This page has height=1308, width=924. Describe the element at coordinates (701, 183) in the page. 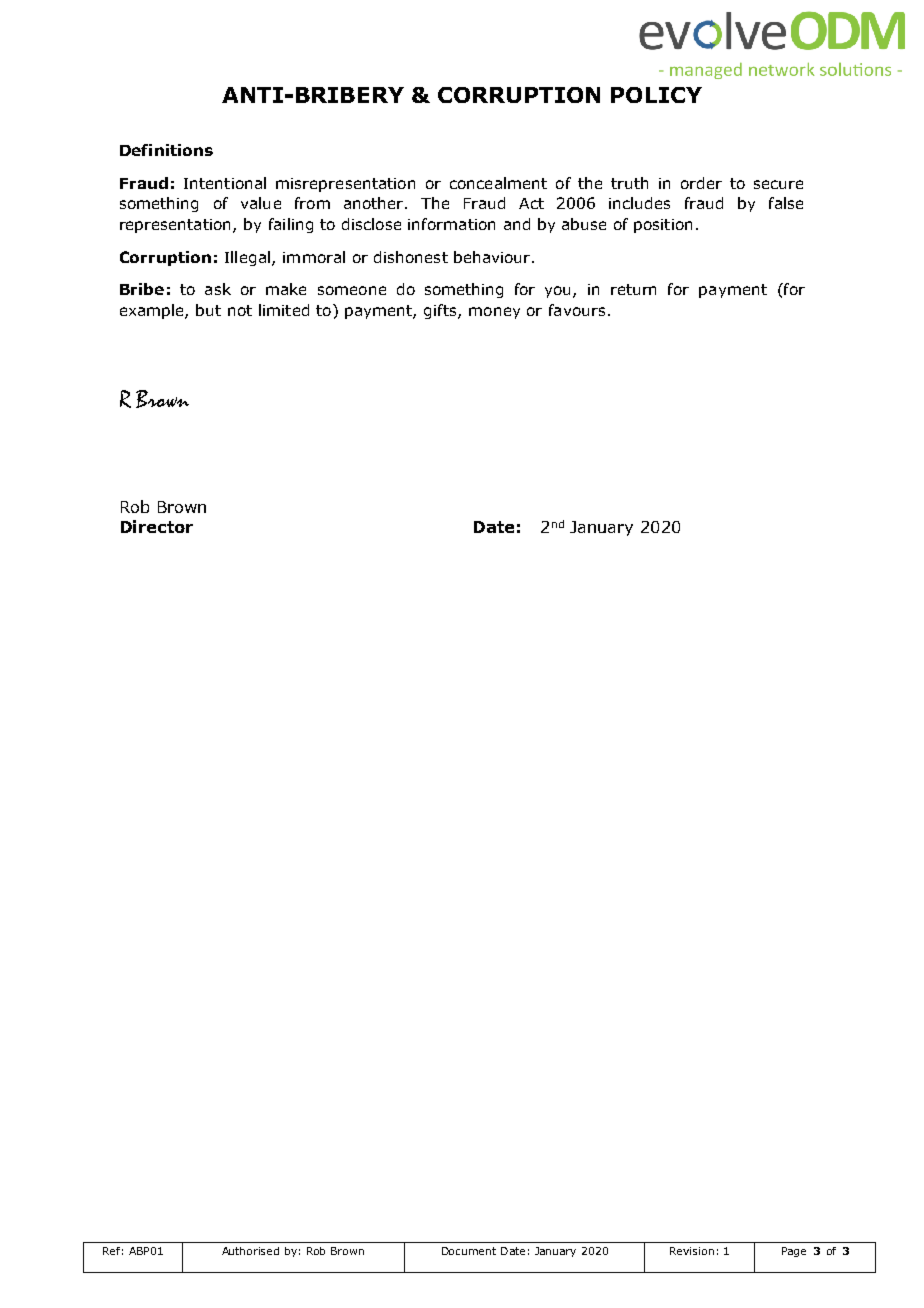

I see `order` at that location.
